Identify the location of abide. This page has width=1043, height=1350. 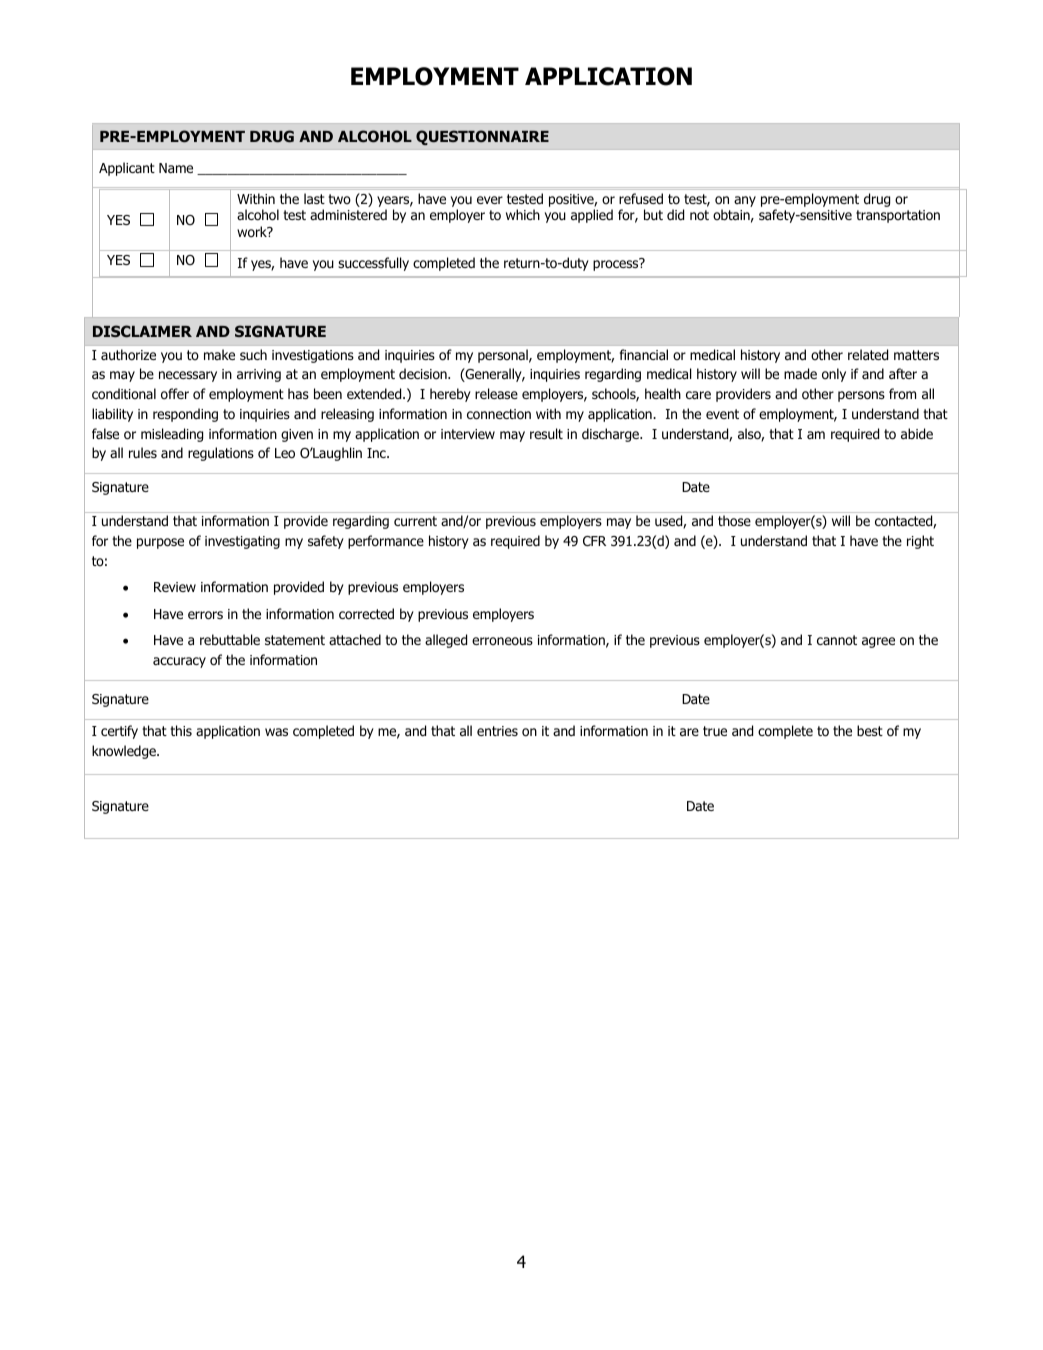
(917, 433).
